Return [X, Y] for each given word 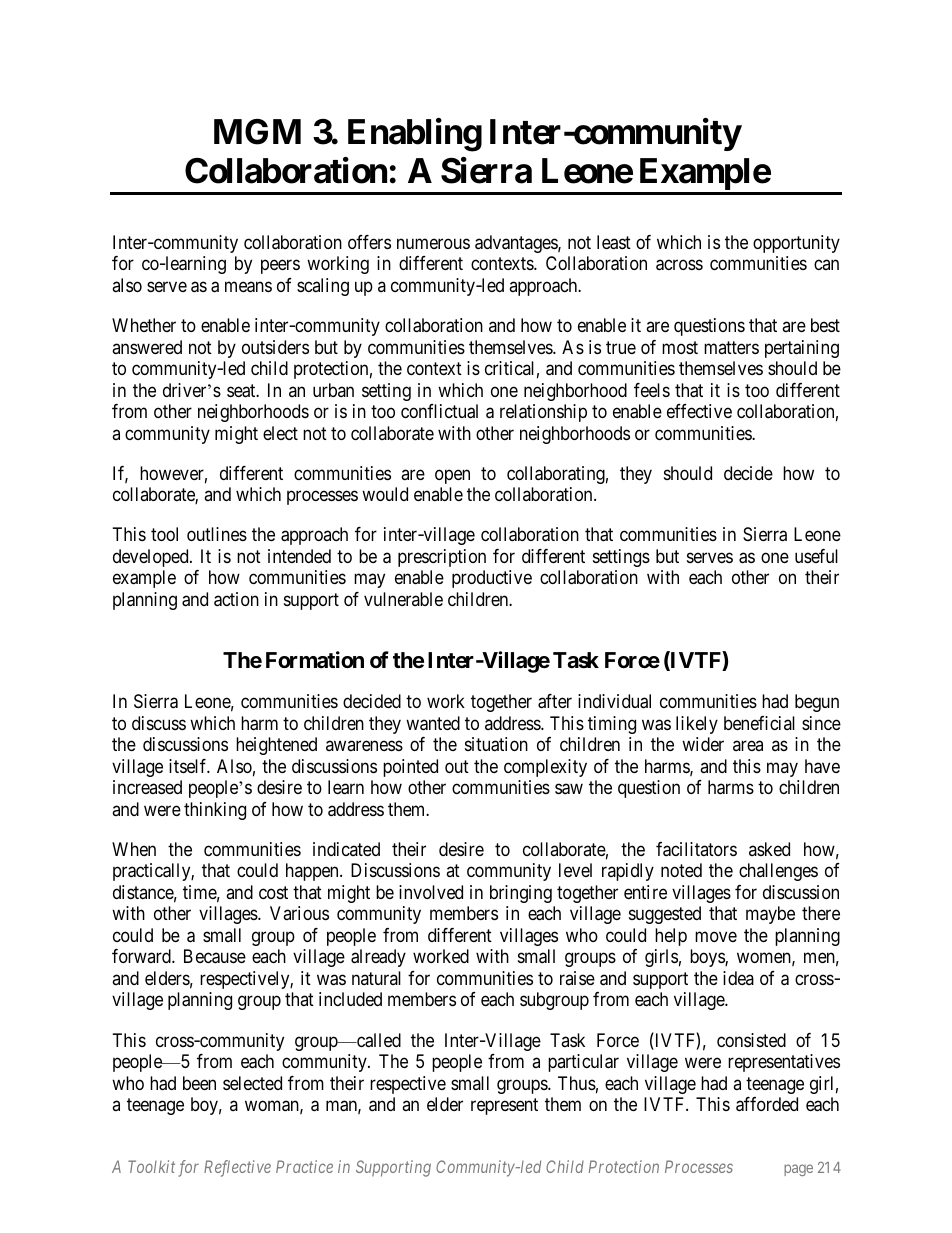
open [452, 476]
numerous [433, 243]
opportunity [796, 244]
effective [699, 411]
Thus [577, 1083]
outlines [217, 534]
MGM [257, 132]
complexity [545, 768]
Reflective [237, 1168]
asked [769, 849]
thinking [215, 811]
